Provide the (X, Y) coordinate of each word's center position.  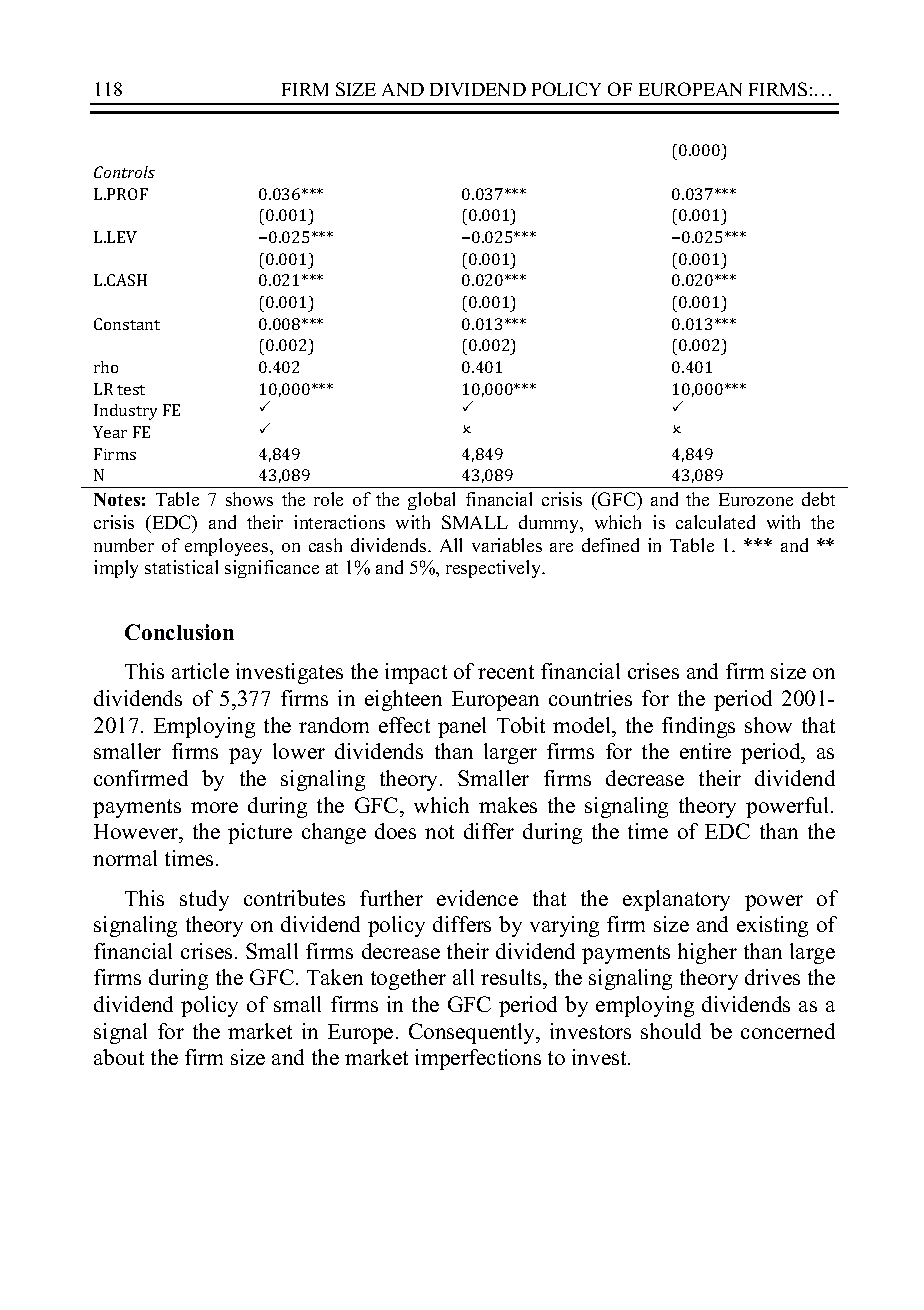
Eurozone (756, 499)
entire (705, 751)
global (431, 501)
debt (818, 499)
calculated (715, 522)
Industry (125, 412)
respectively (495, 569)
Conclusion (179, 632)
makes (508, 805)
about (119, 1057)
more (214, 807)
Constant (127, 324)
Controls (124, 172)
